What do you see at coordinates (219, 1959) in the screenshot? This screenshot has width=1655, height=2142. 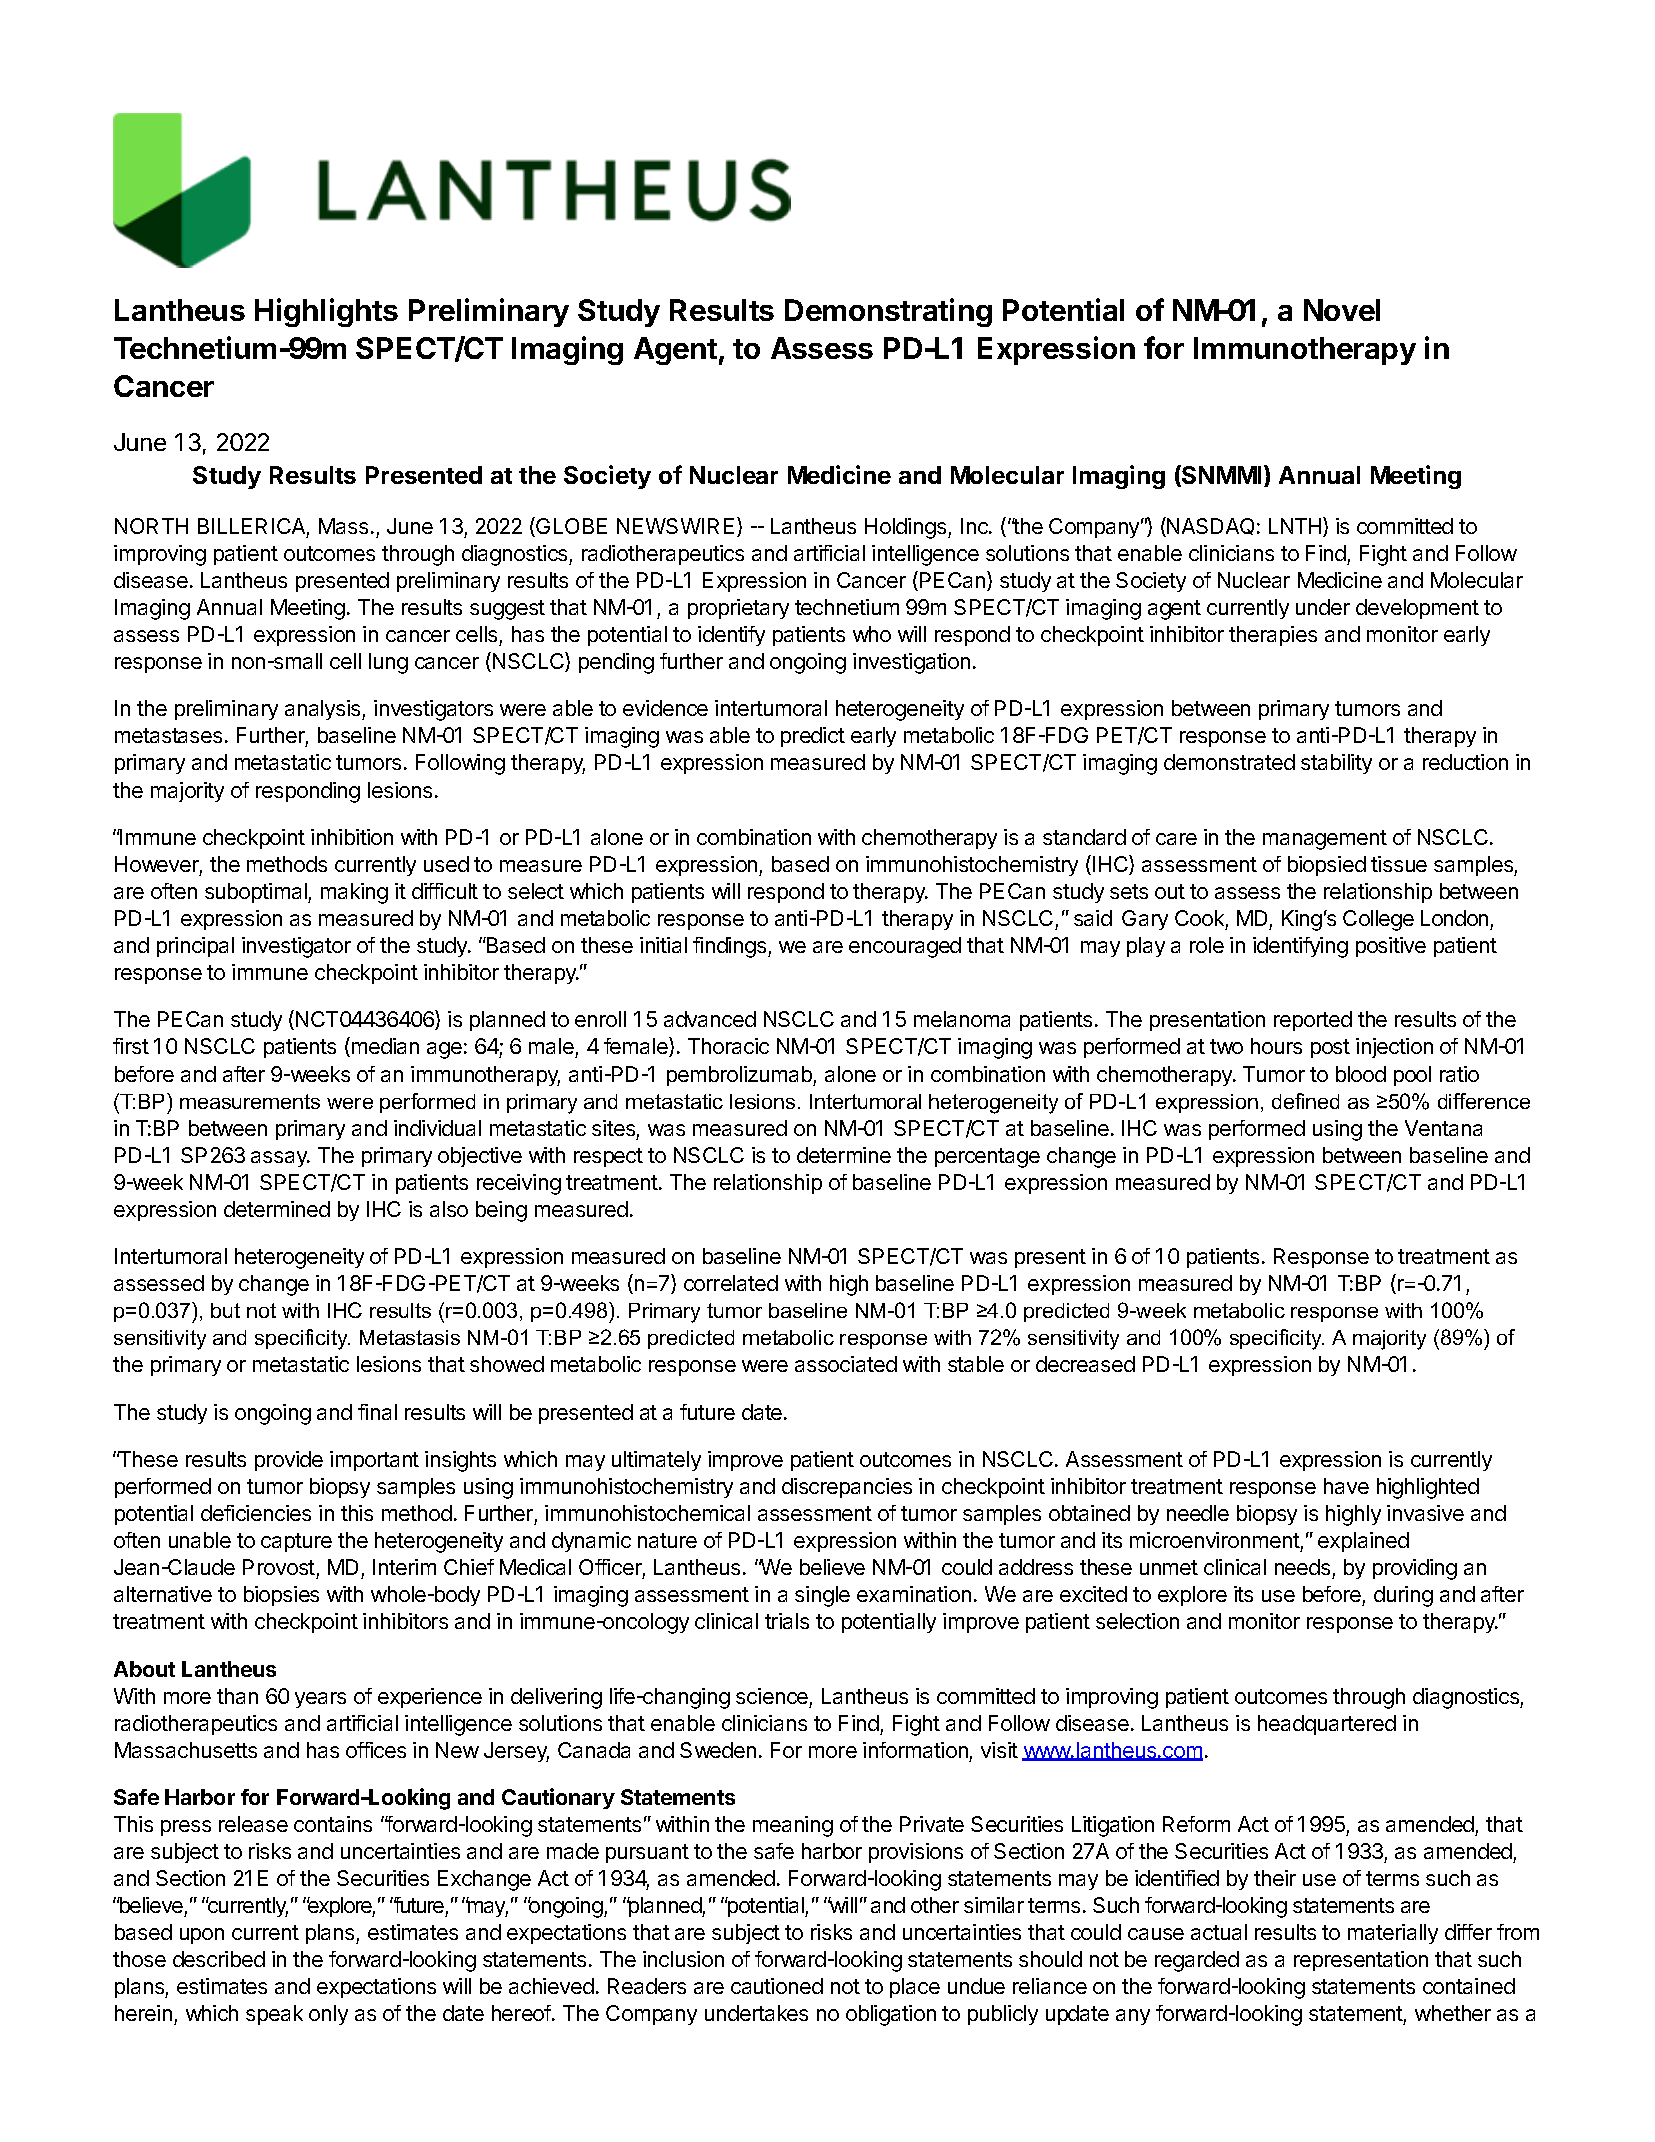 I see `described` at bounding box center [219, 1959].
